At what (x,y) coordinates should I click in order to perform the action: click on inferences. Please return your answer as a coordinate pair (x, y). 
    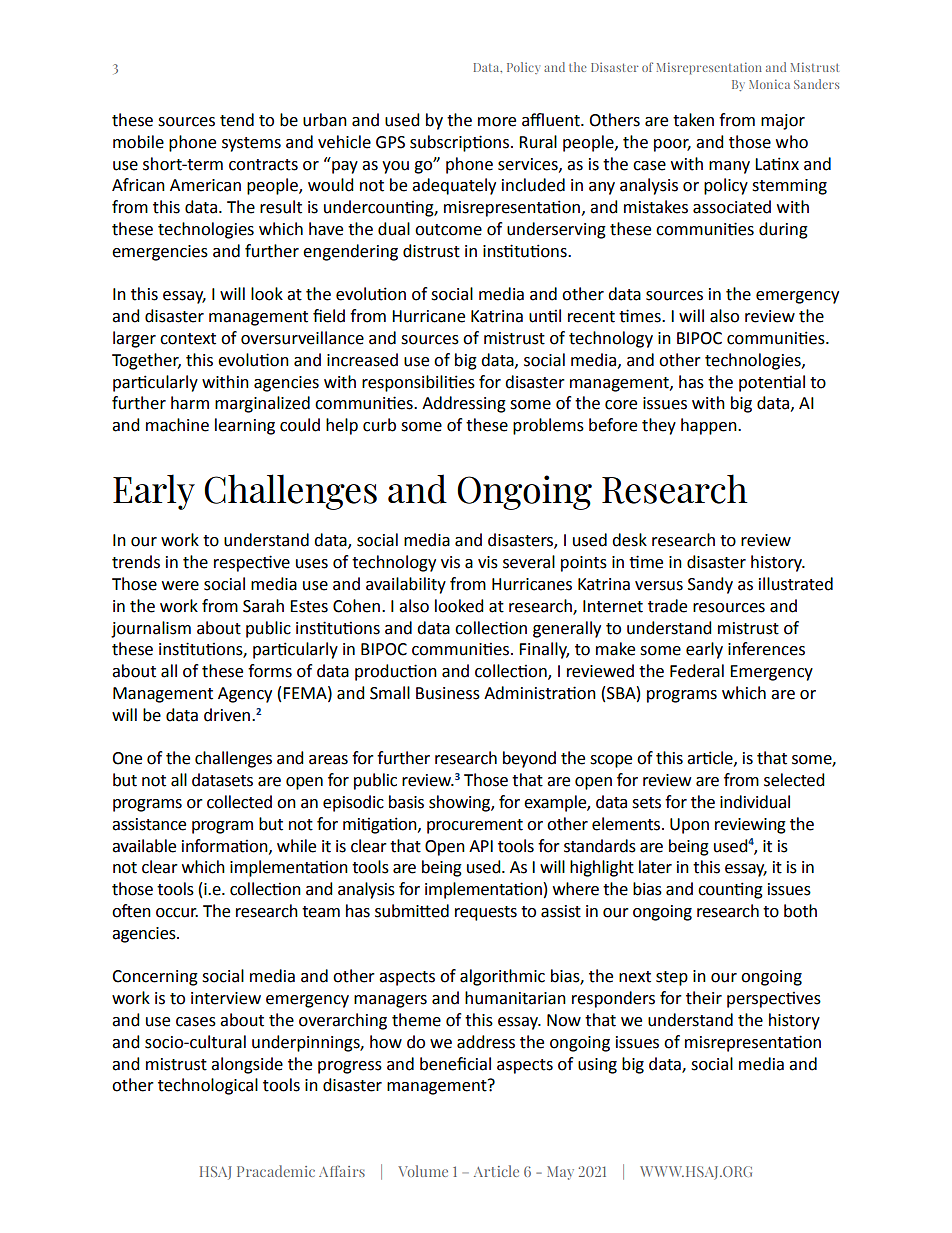
    Looking at the image, I should click on (766, 649).
